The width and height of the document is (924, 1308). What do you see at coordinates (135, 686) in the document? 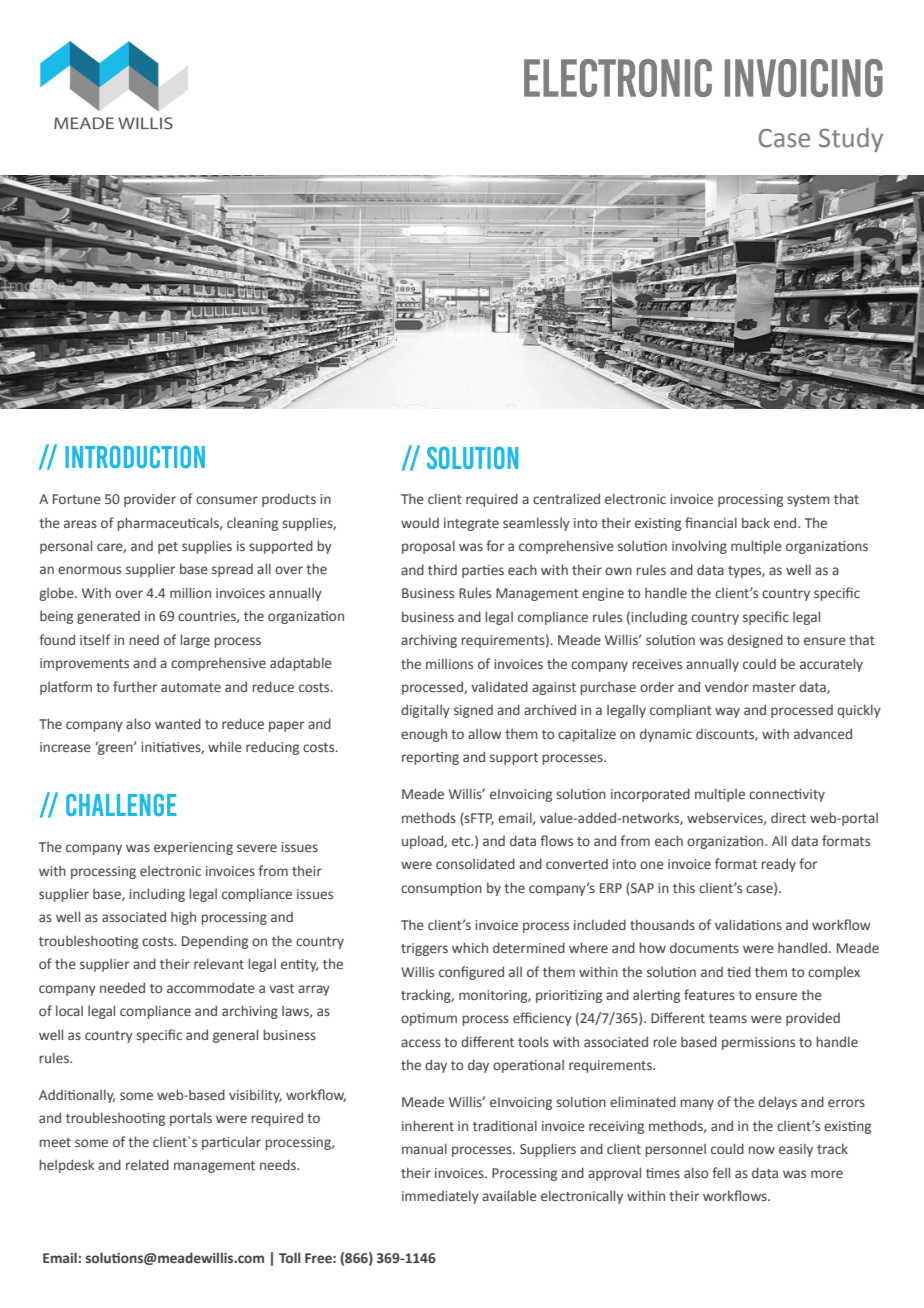
I see `further` at bounding box center [135, 686].
